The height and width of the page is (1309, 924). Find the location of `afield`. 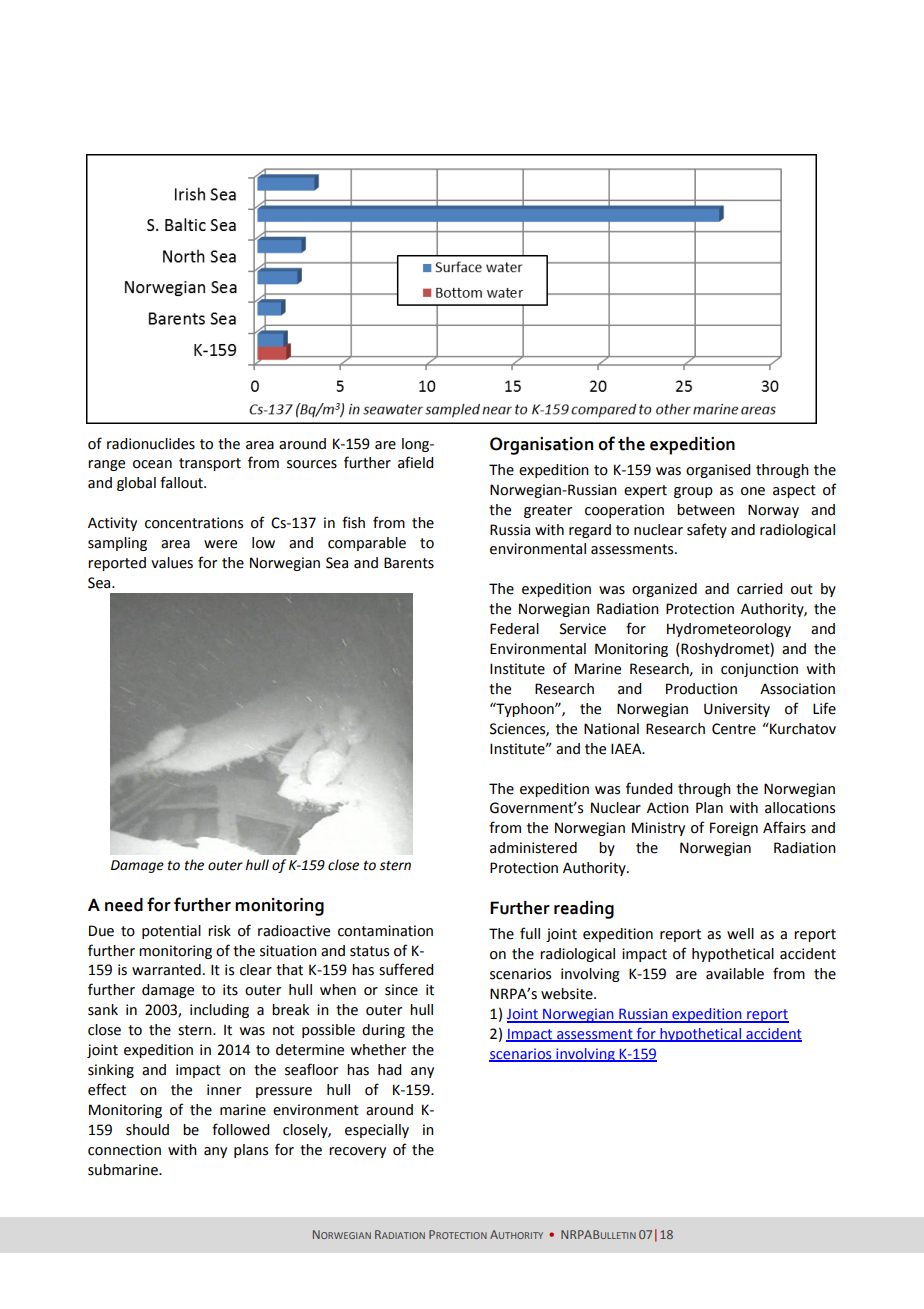

afield is located at coordinates (415, 462).
